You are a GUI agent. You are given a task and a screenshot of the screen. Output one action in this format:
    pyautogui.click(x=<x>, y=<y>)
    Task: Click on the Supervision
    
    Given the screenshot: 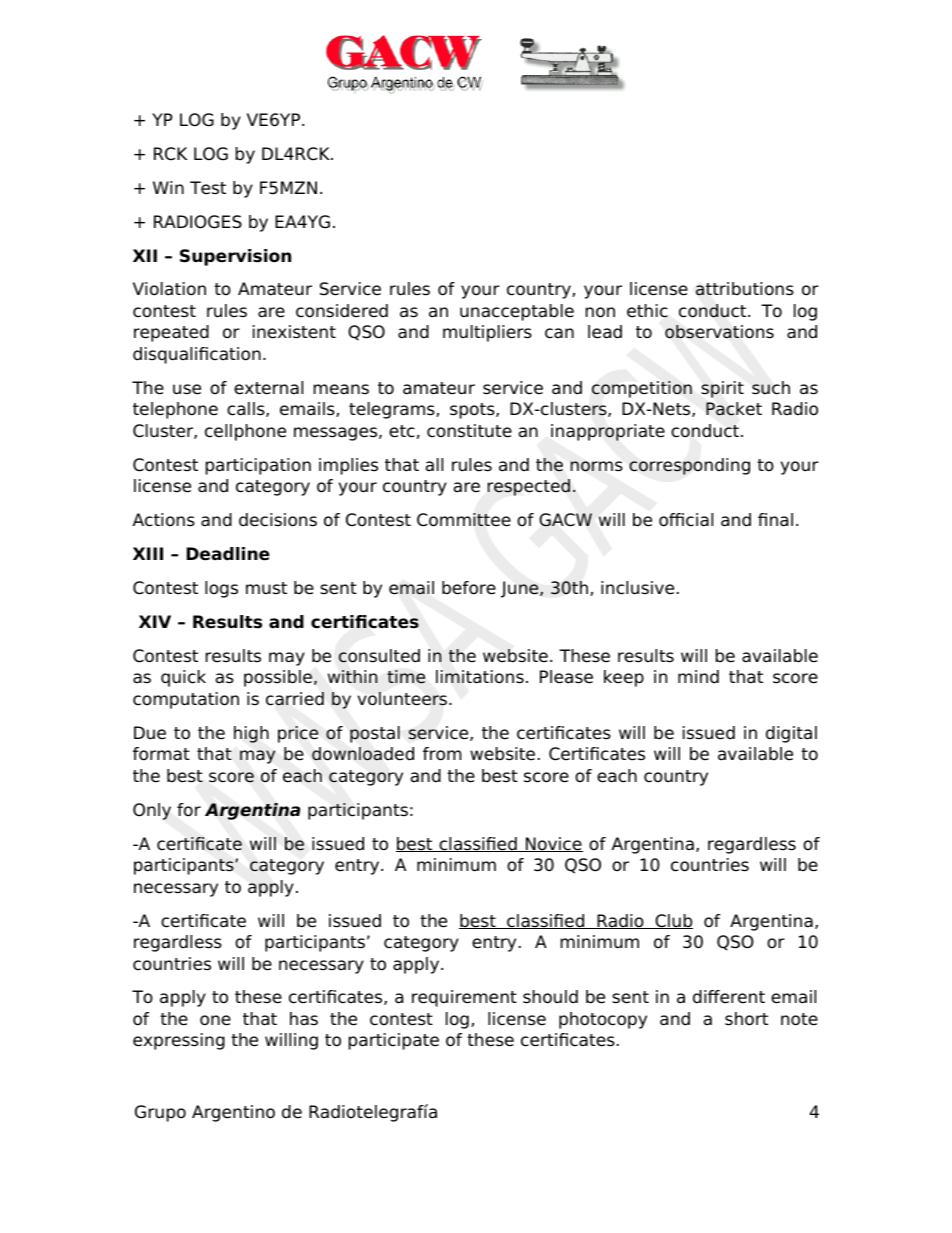 What is the action you would take?
    pyautogui.click(x=235, y=257)
